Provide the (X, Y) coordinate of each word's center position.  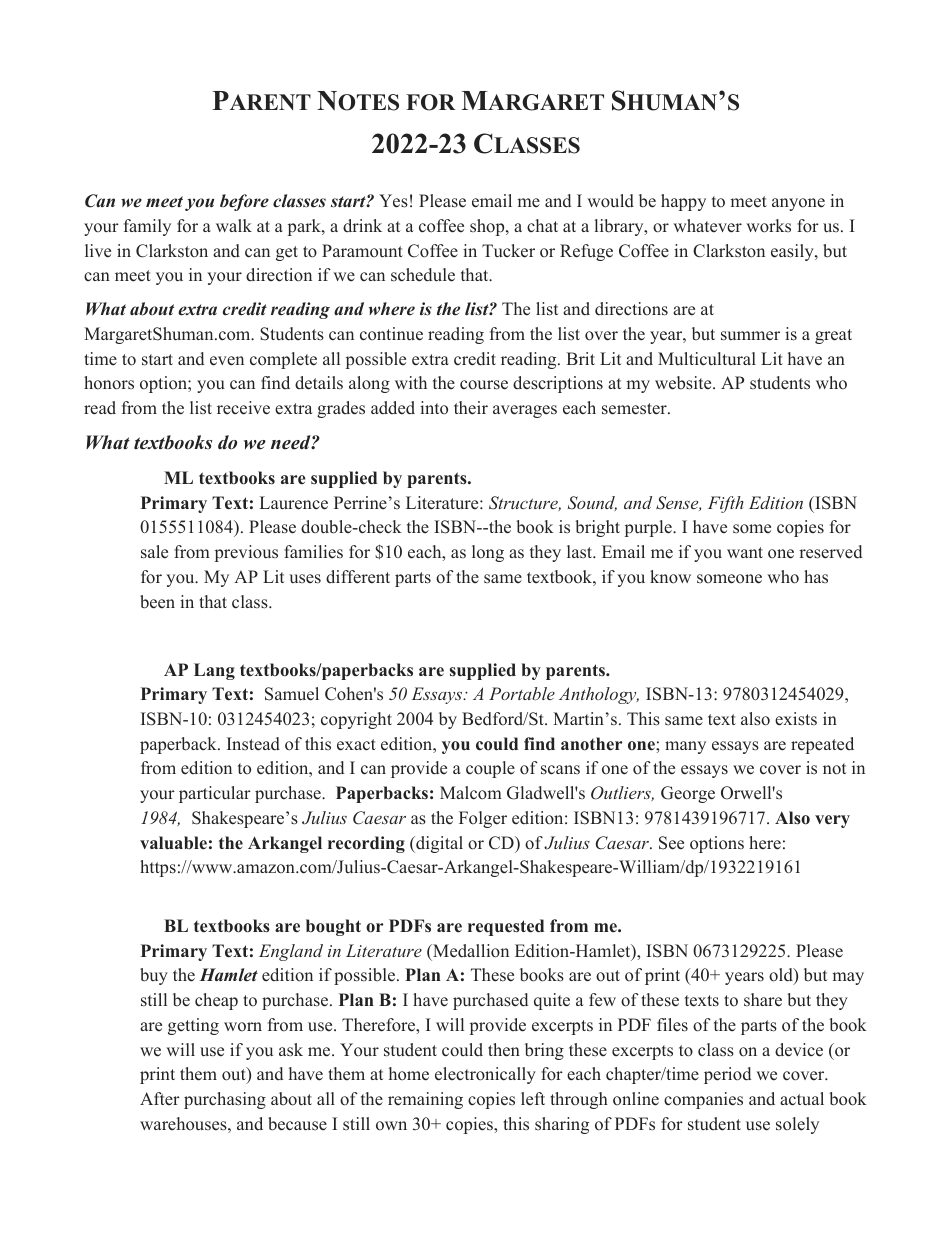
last (580, 552)
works (768, 226)
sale (154, 552)
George (688, 794)
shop (488, 227)
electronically (485, 1075)
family (147, 227)
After (160, 1099)
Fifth (726, 504)
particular (215, 794)
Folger (483, 819)
